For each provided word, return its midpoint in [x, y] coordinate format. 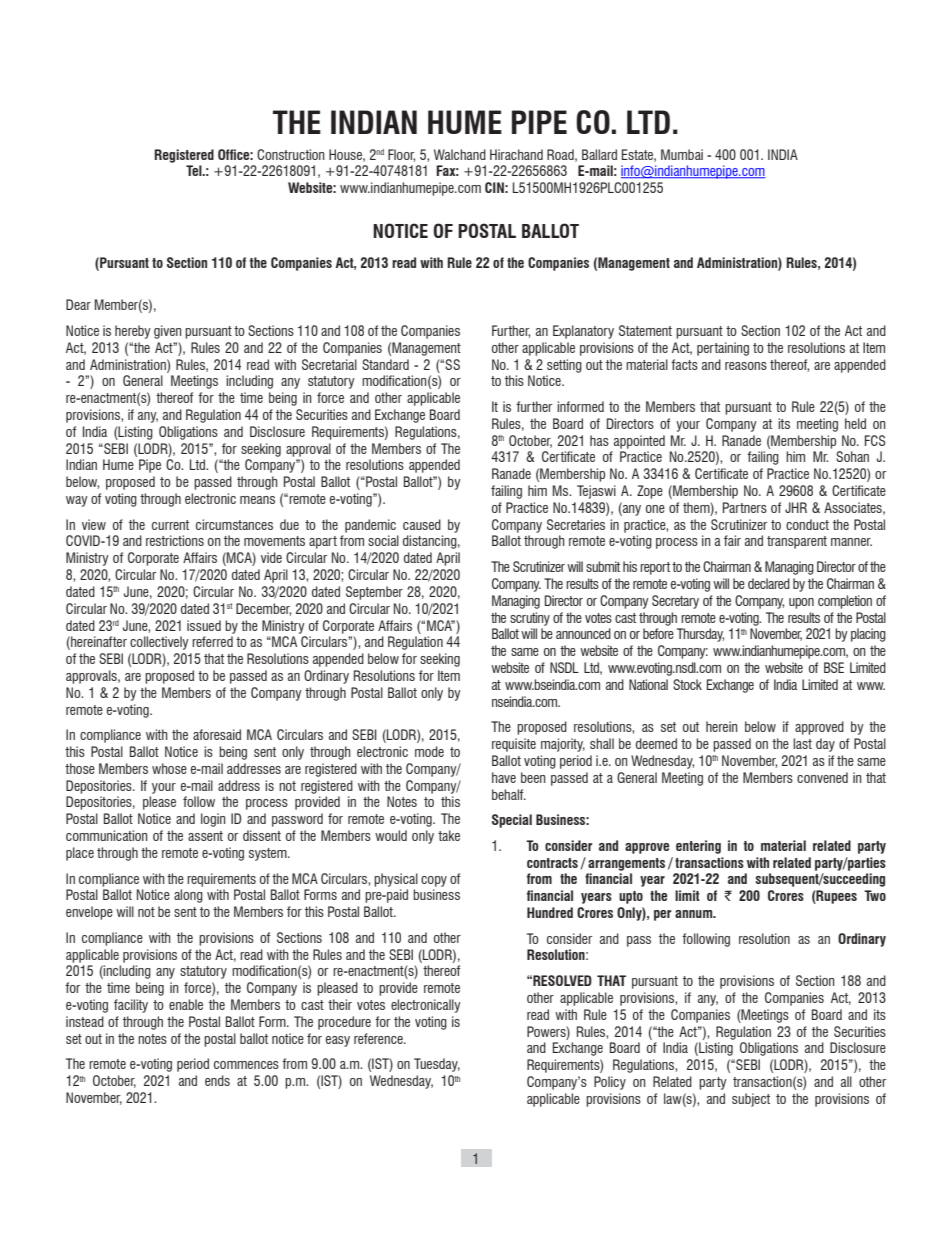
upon [801, 603]
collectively [159, 643]
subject [751, 1100]
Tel [195, 170]
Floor [401, 155]
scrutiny [530, 619]
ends [217, 1080]
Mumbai [682, 154]
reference [379, 1038]
